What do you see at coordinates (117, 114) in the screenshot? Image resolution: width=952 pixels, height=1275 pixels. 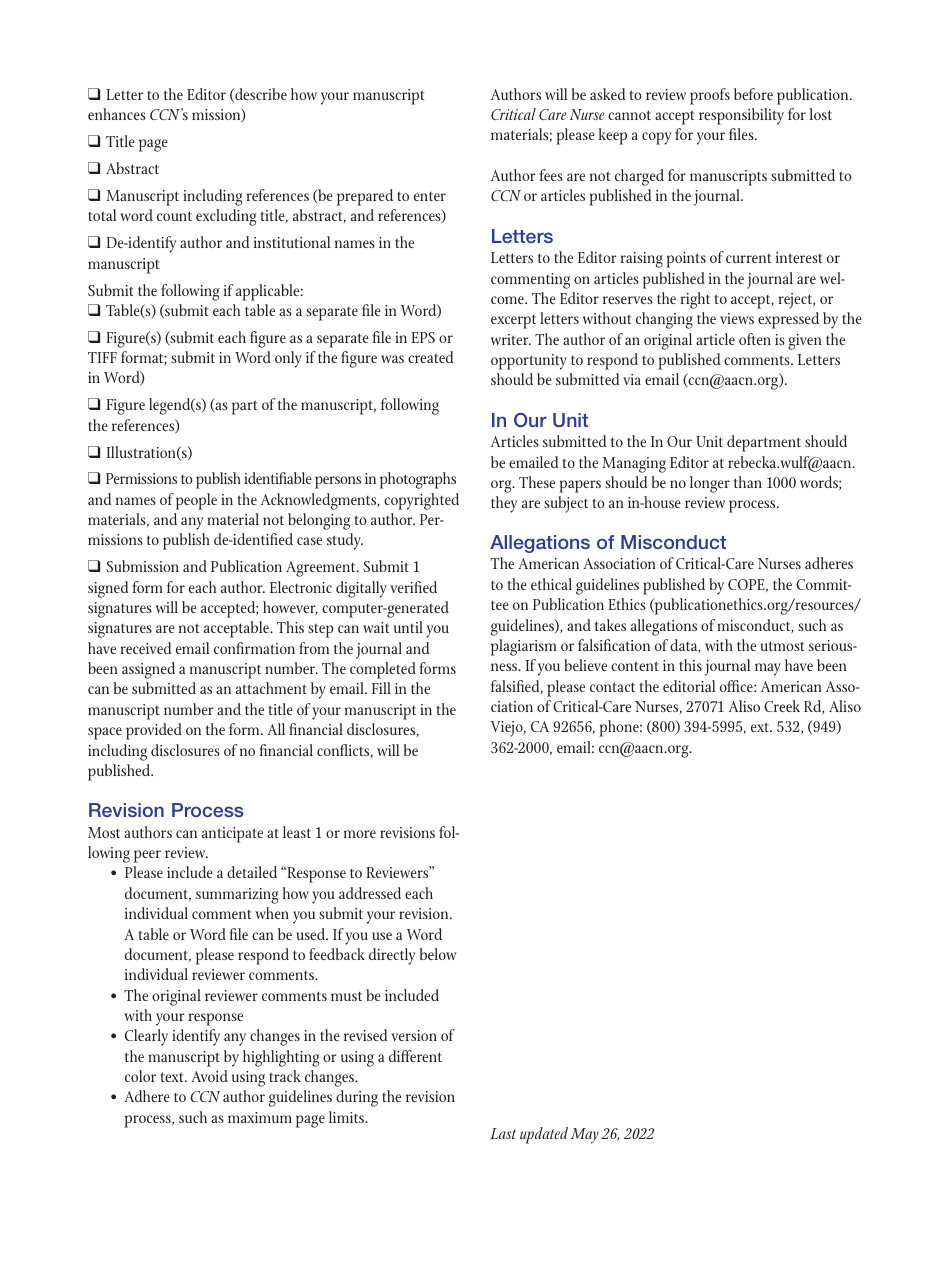 I see `enhances` at bounding box center [117, 114].
